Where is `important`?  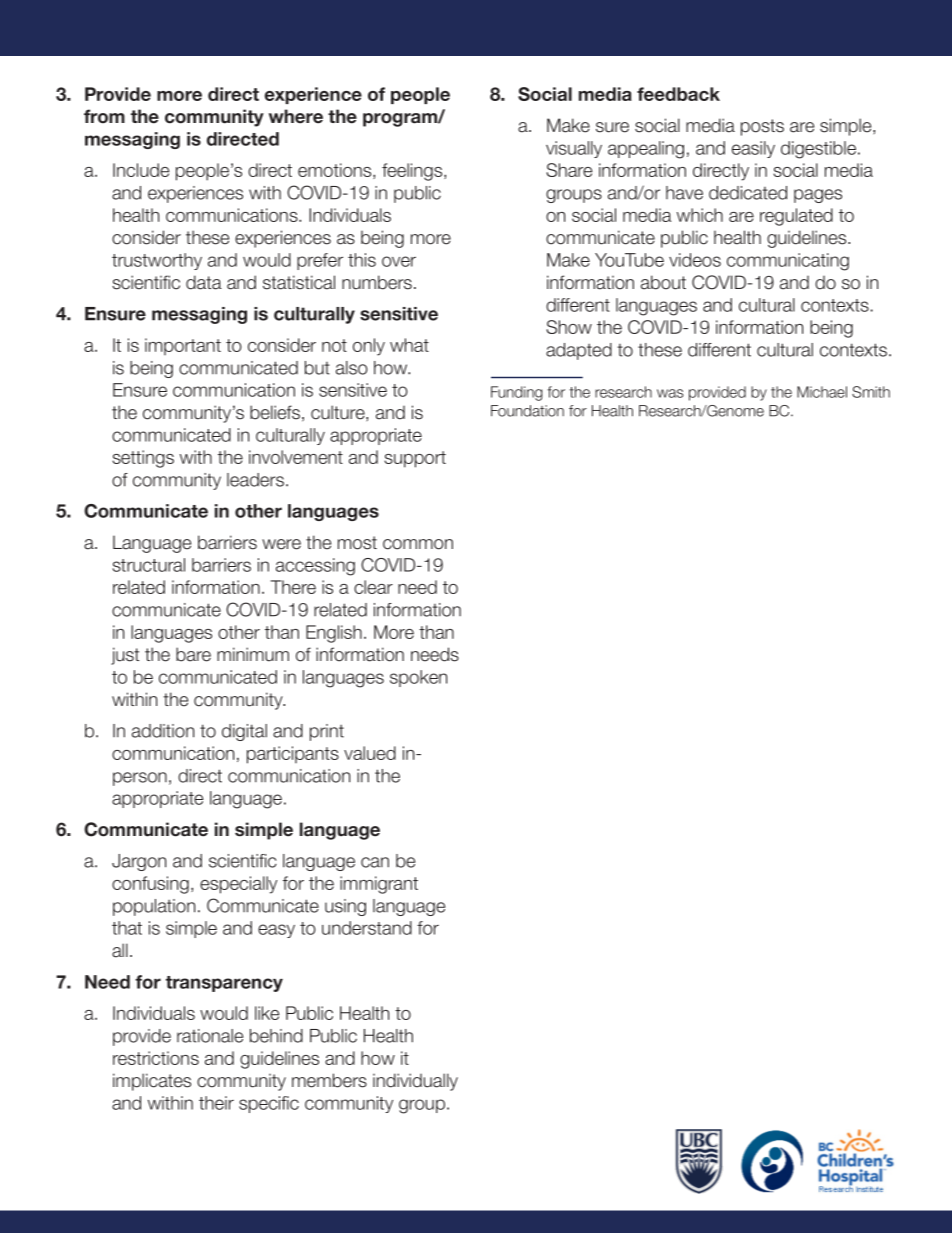 important is located at coordinates (183, 346).
